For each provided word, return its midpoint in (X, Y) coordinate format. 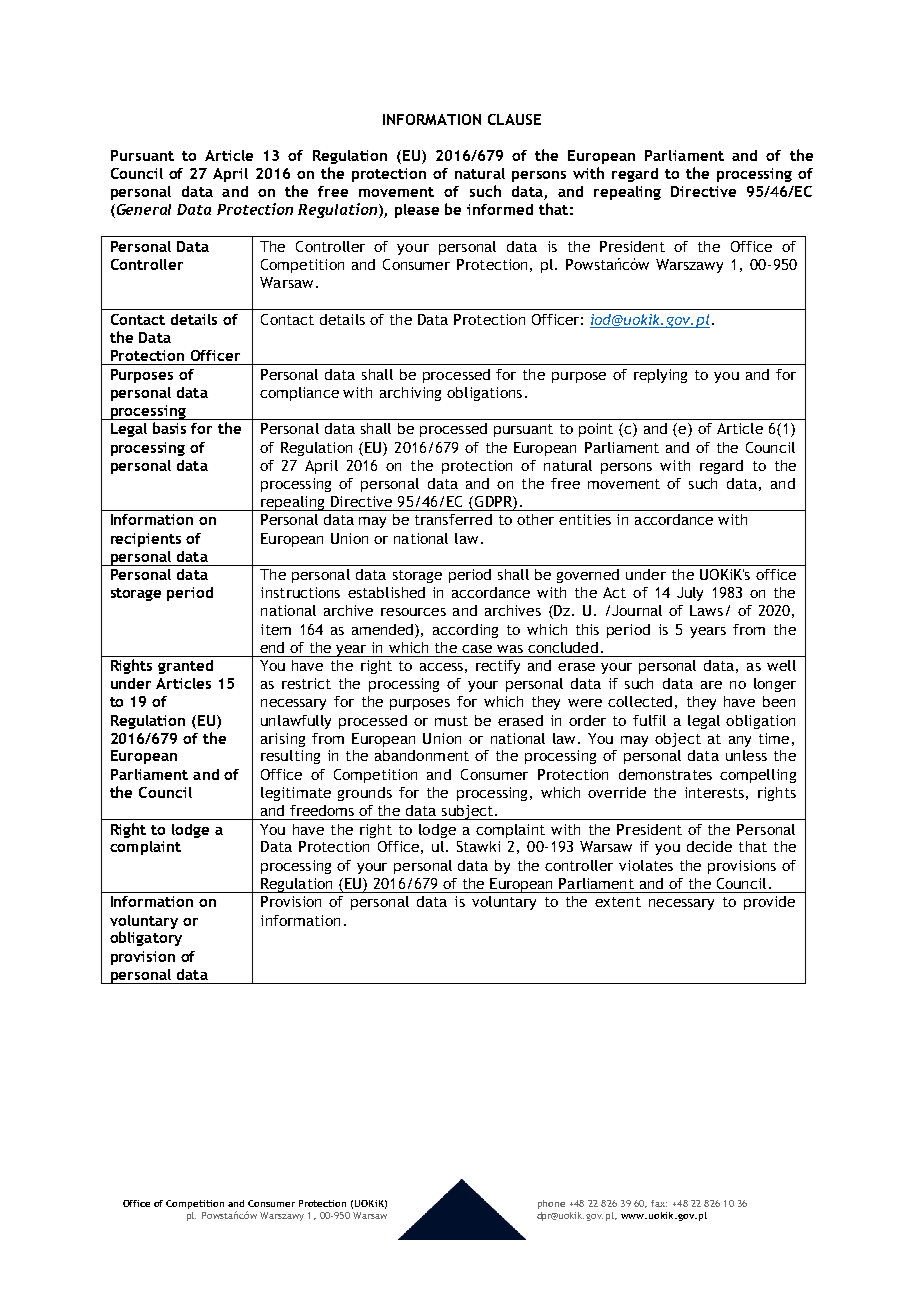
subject (467, 812)
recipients (146, 540)
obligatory (146, 938)
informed (500, 209)
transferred (453, 519)
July (690, 594)
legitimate (296, 794)
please (417, 211)
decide (709, 846)
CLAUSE (514, 119)
